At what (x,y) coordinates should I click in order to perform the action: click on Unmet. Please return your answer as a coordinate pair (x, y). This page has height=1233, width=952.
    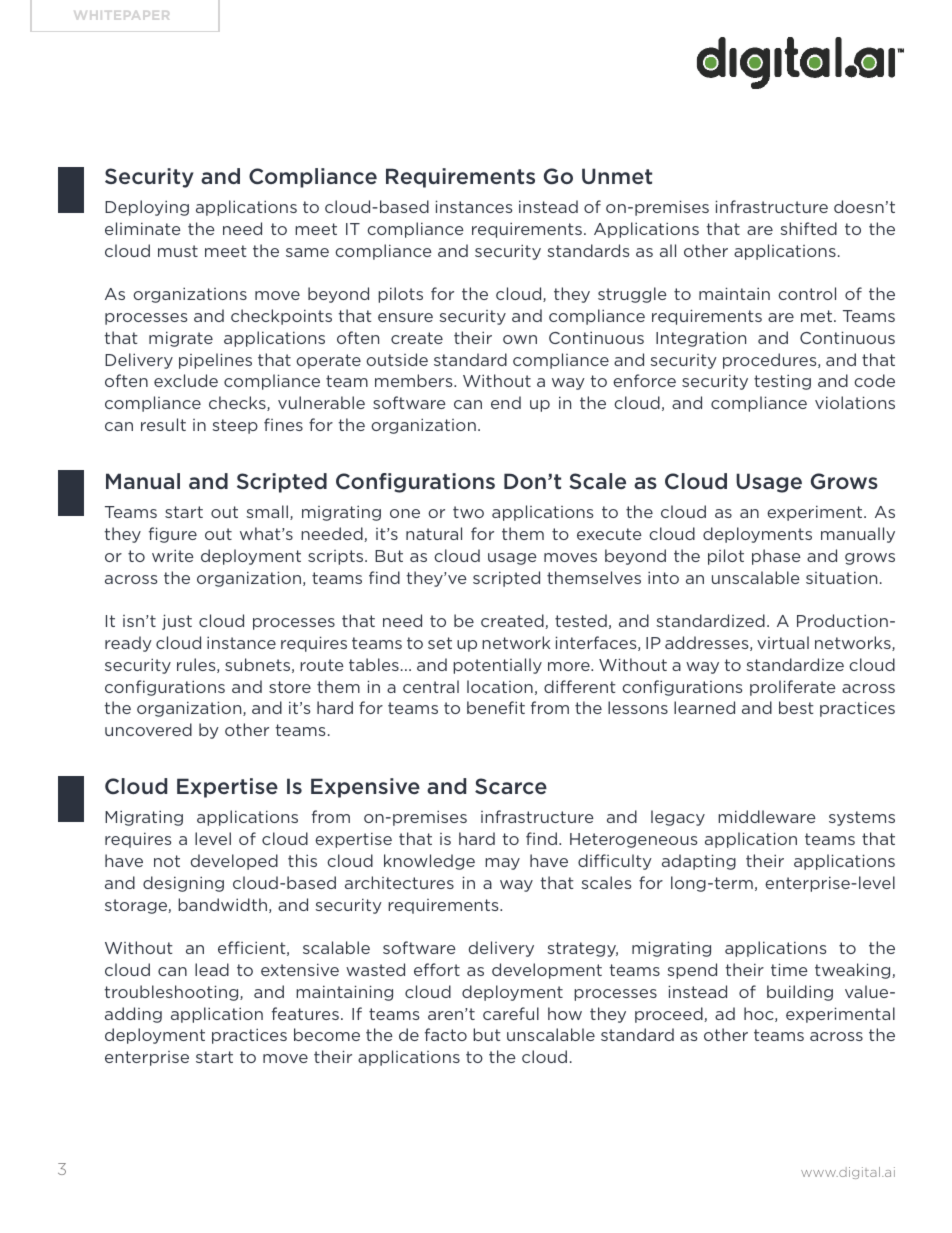
    Looking at the image, I should click on (617, 176).
